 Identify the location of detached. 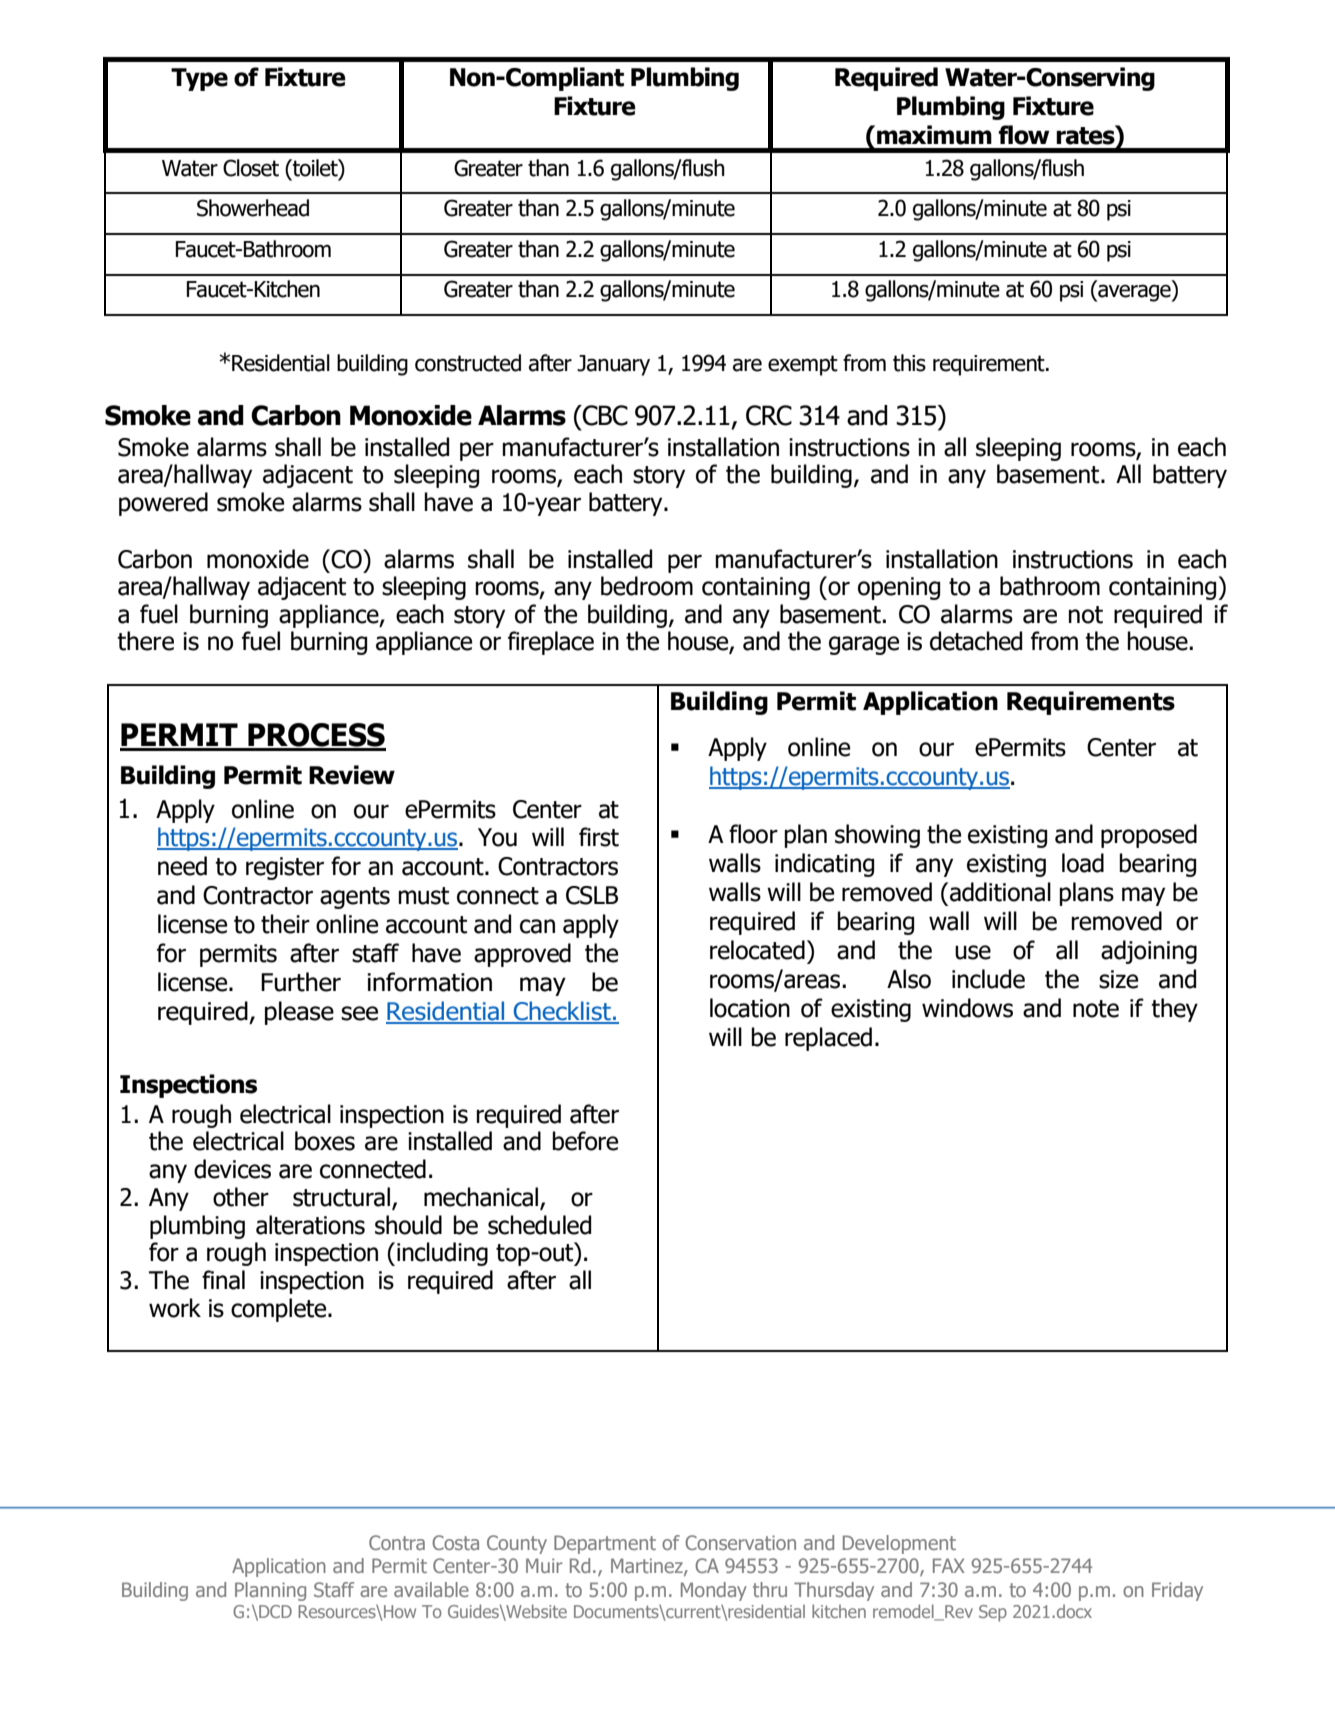
(976, 641).
